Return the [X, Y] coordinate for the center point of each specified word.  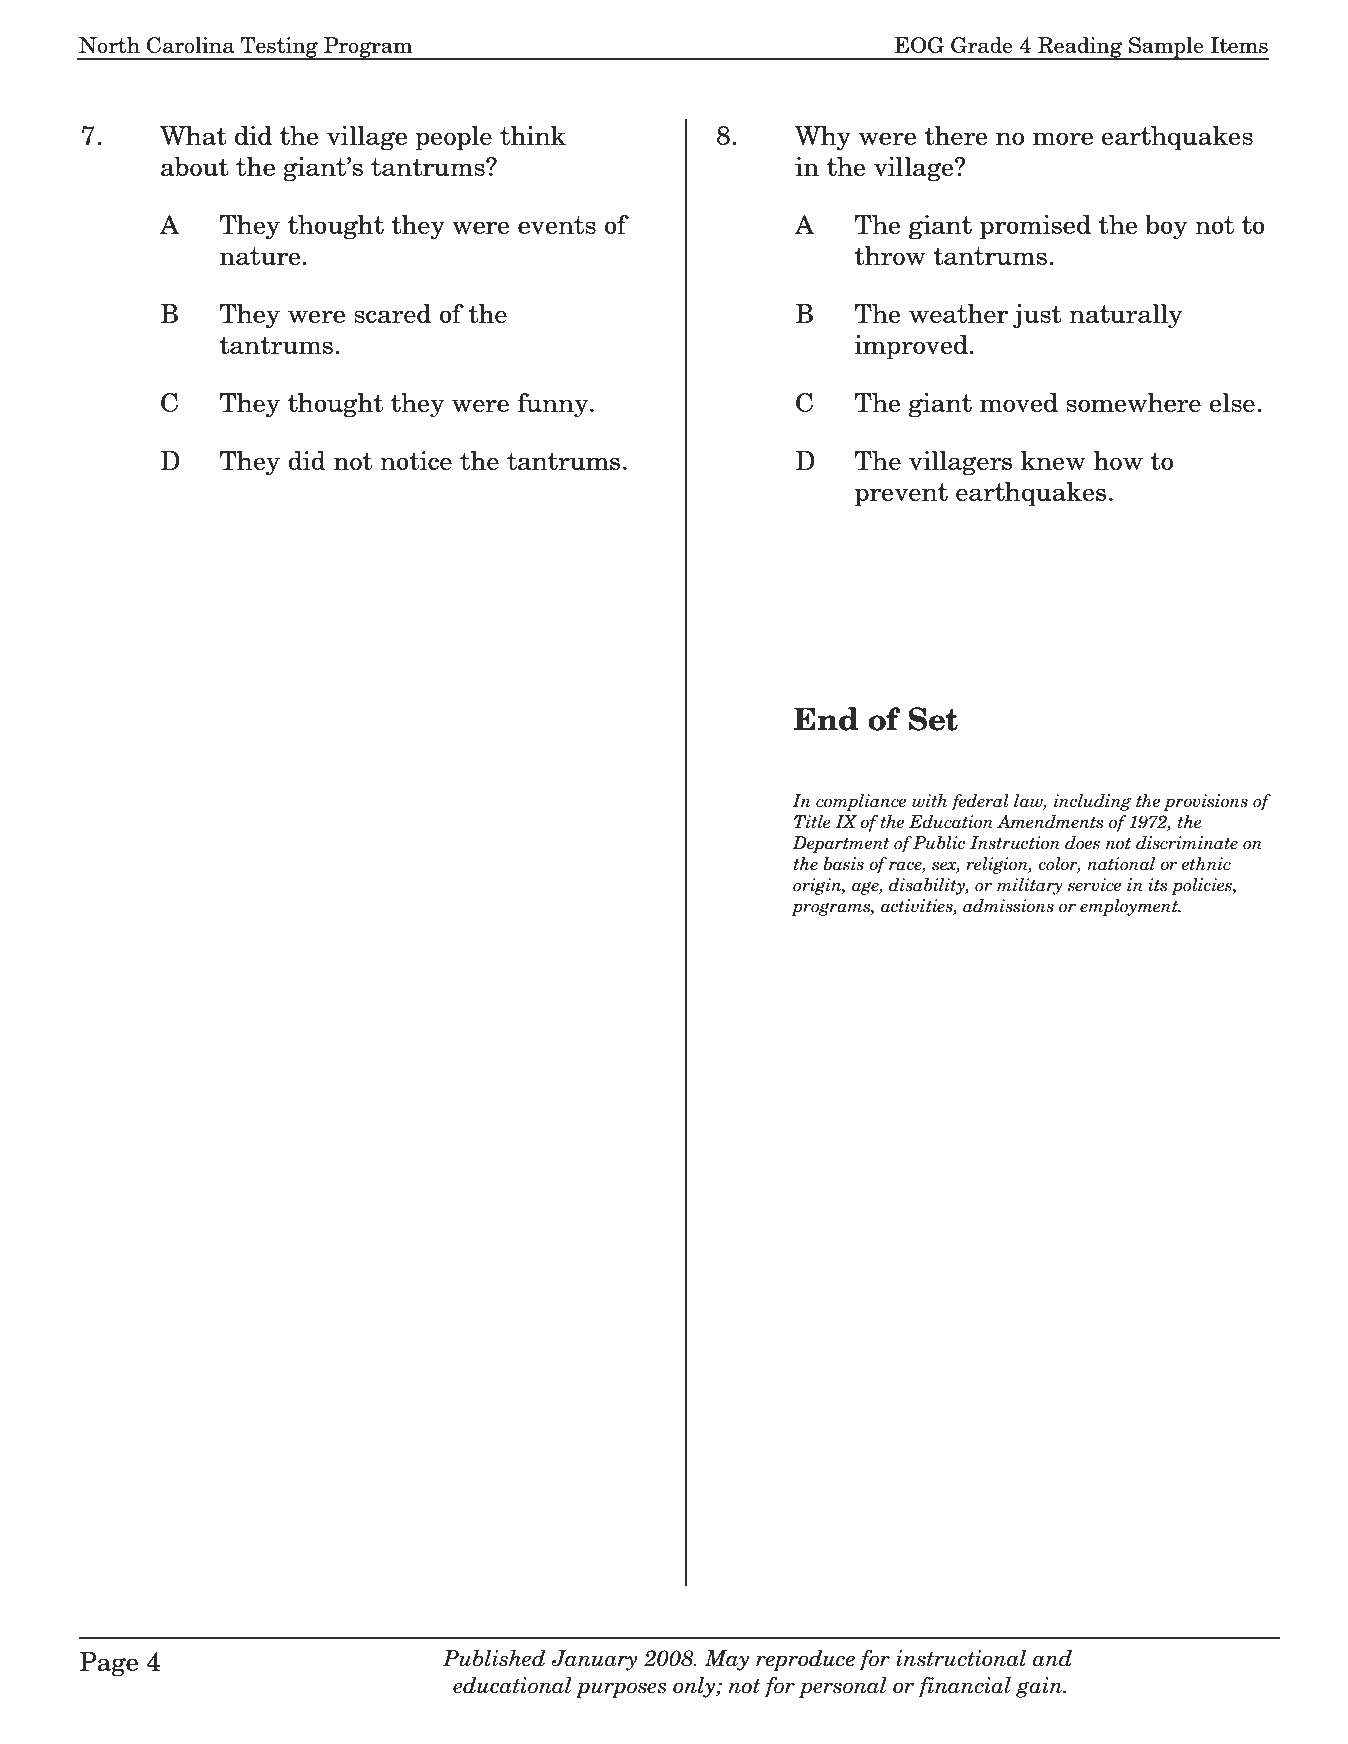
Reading [1080, 48]
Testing [279, 48]
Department [840, 844]
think [533, 135]
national [1121, 864]
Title [812, 822]
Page [108, 1664]
